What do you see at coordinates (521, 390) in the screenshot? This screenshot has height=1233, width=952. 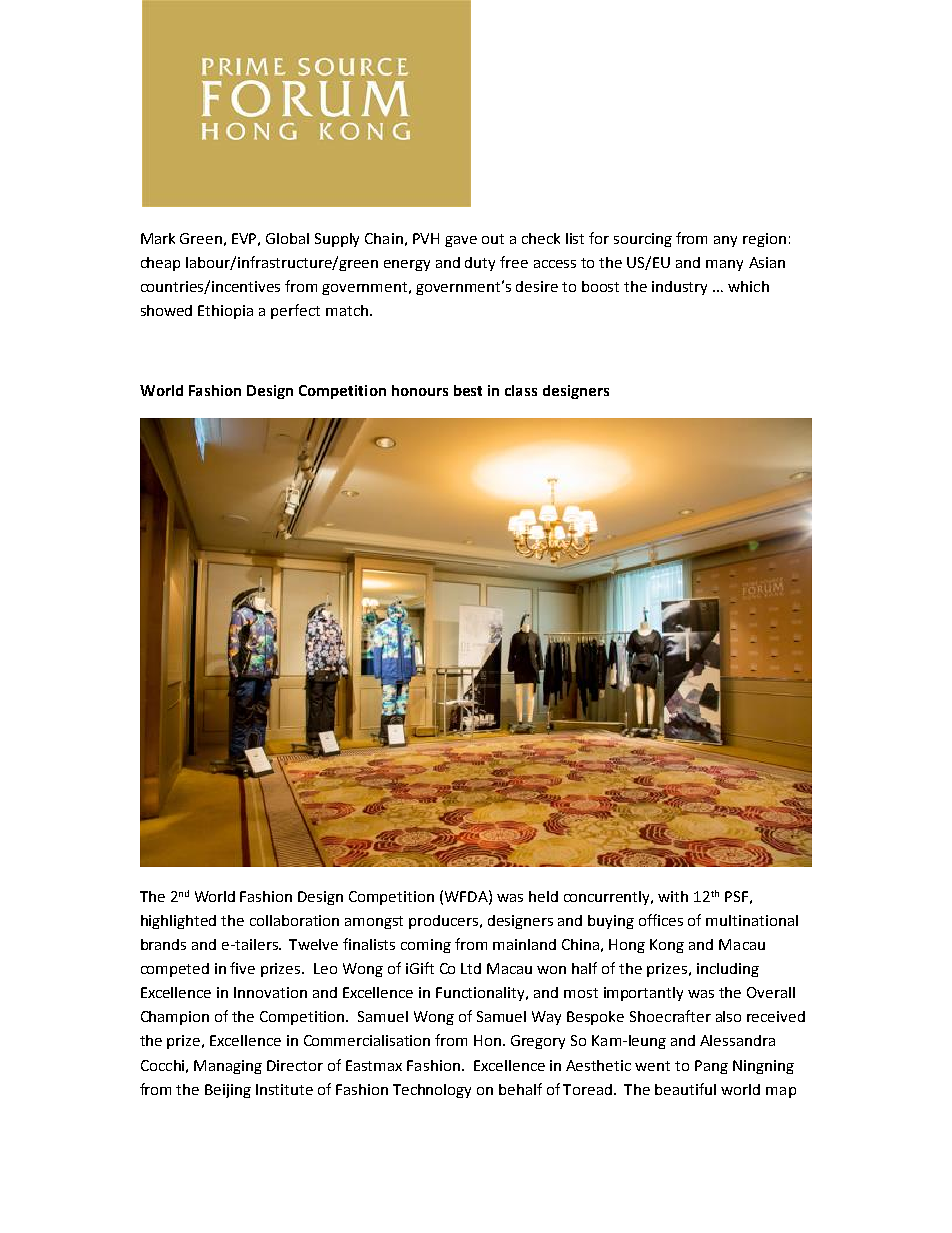 I see `class` at bounding box center [521, 390].
